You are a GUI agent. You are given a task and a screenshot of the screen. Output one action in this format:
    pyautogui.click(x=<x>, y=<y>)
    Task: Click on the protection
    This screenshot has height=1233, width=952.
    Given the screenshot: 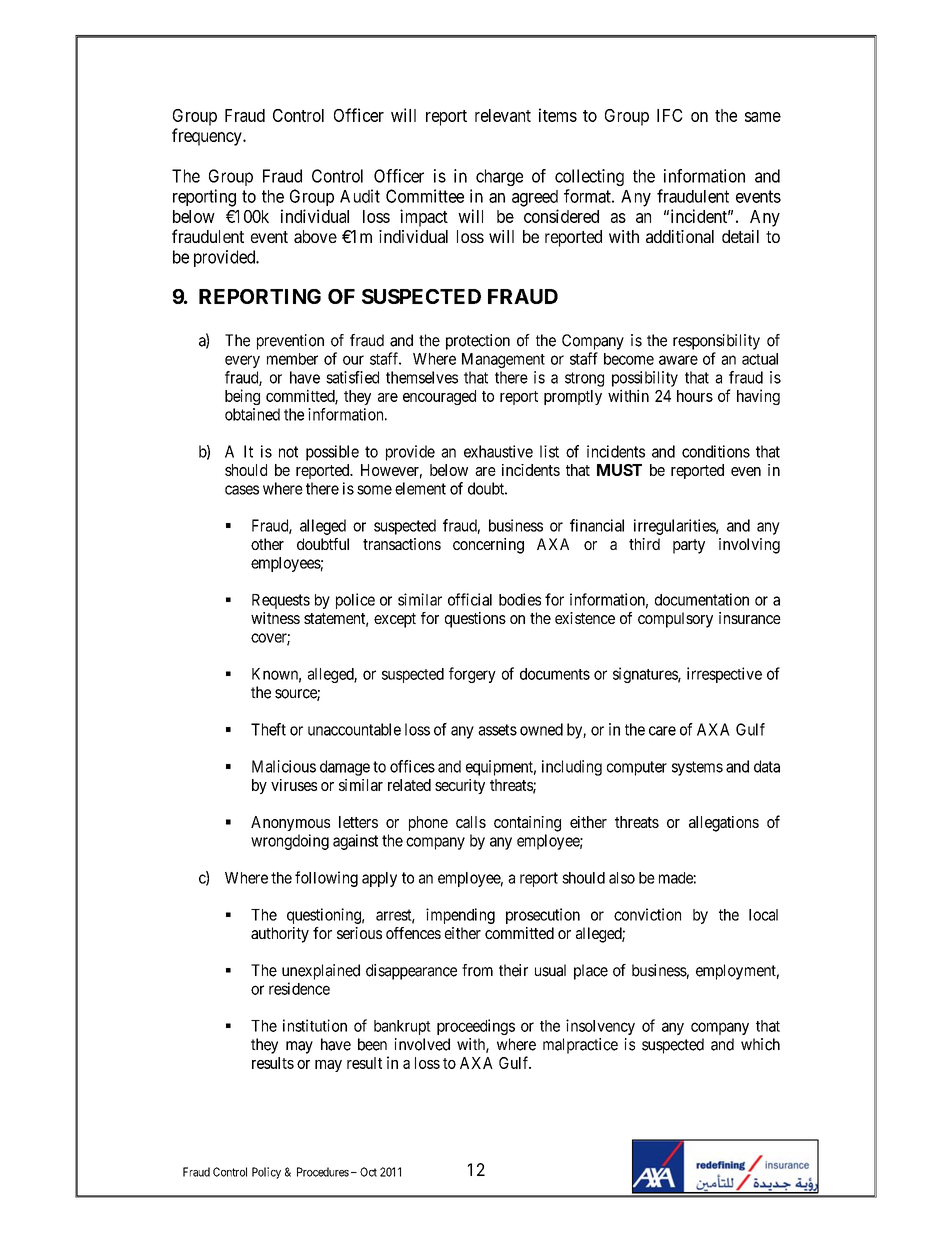 What is the action you would take?
    pyautogui.click(x=478, y=342)
